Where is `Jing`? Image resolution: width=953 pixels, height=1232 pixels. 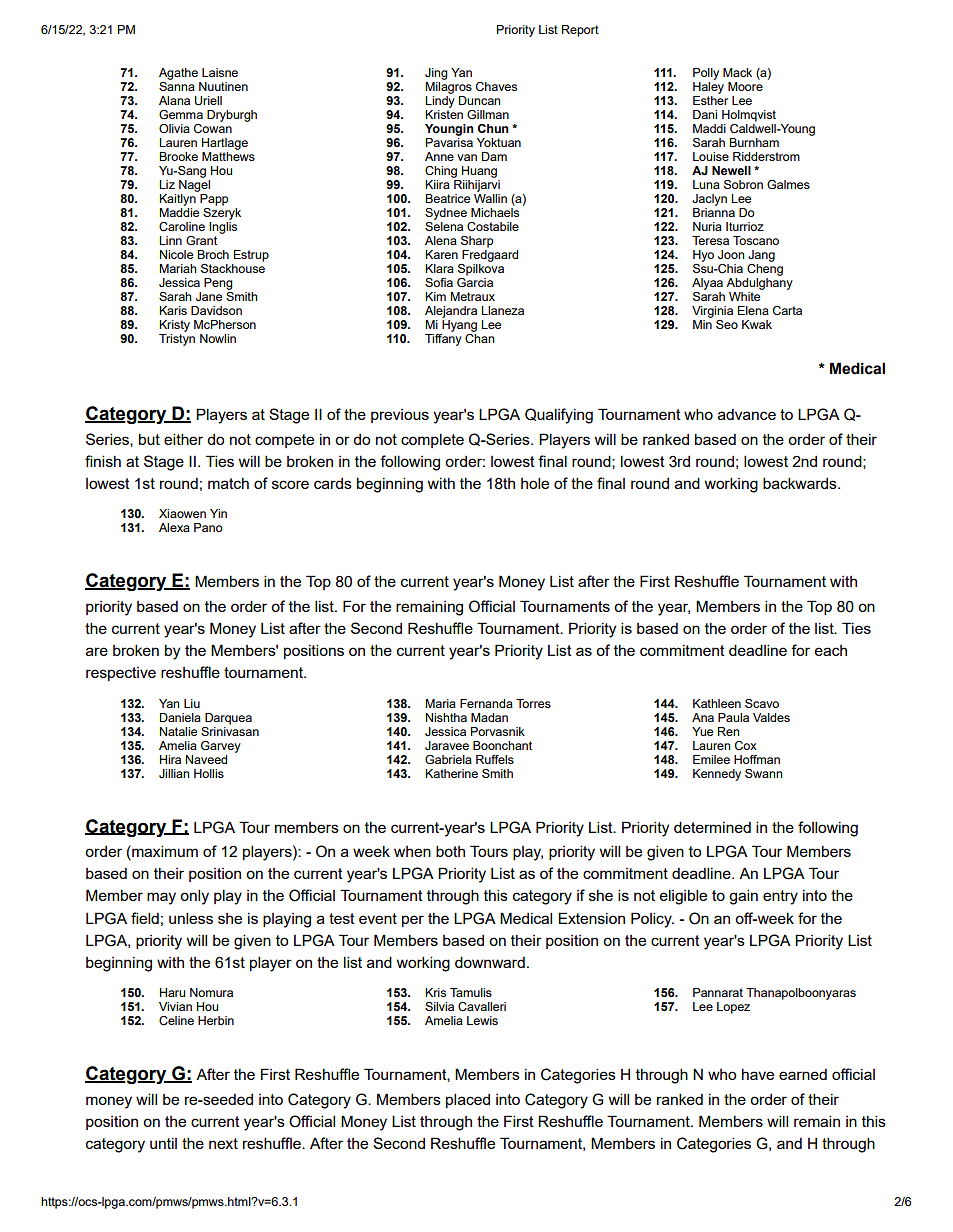
Jing is located at coordinates (436, 74).
